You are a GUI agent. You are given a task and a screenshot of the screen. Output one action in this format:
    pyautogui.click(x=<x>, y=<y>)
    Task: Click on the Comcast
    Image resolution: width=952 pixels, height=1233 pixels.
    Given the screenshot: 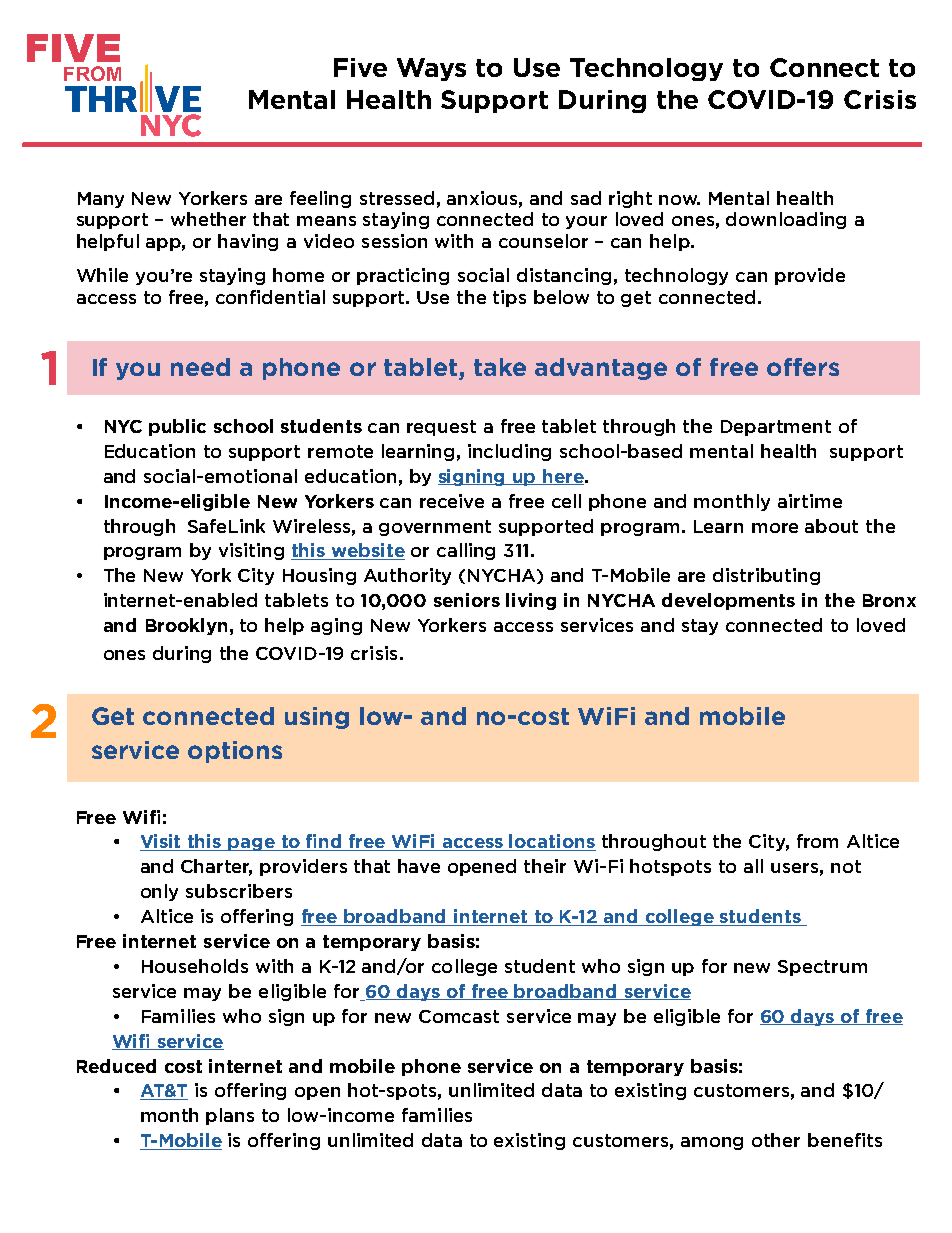 What is the action you would take?
    pyautogui.click(x=459, y=1016)
